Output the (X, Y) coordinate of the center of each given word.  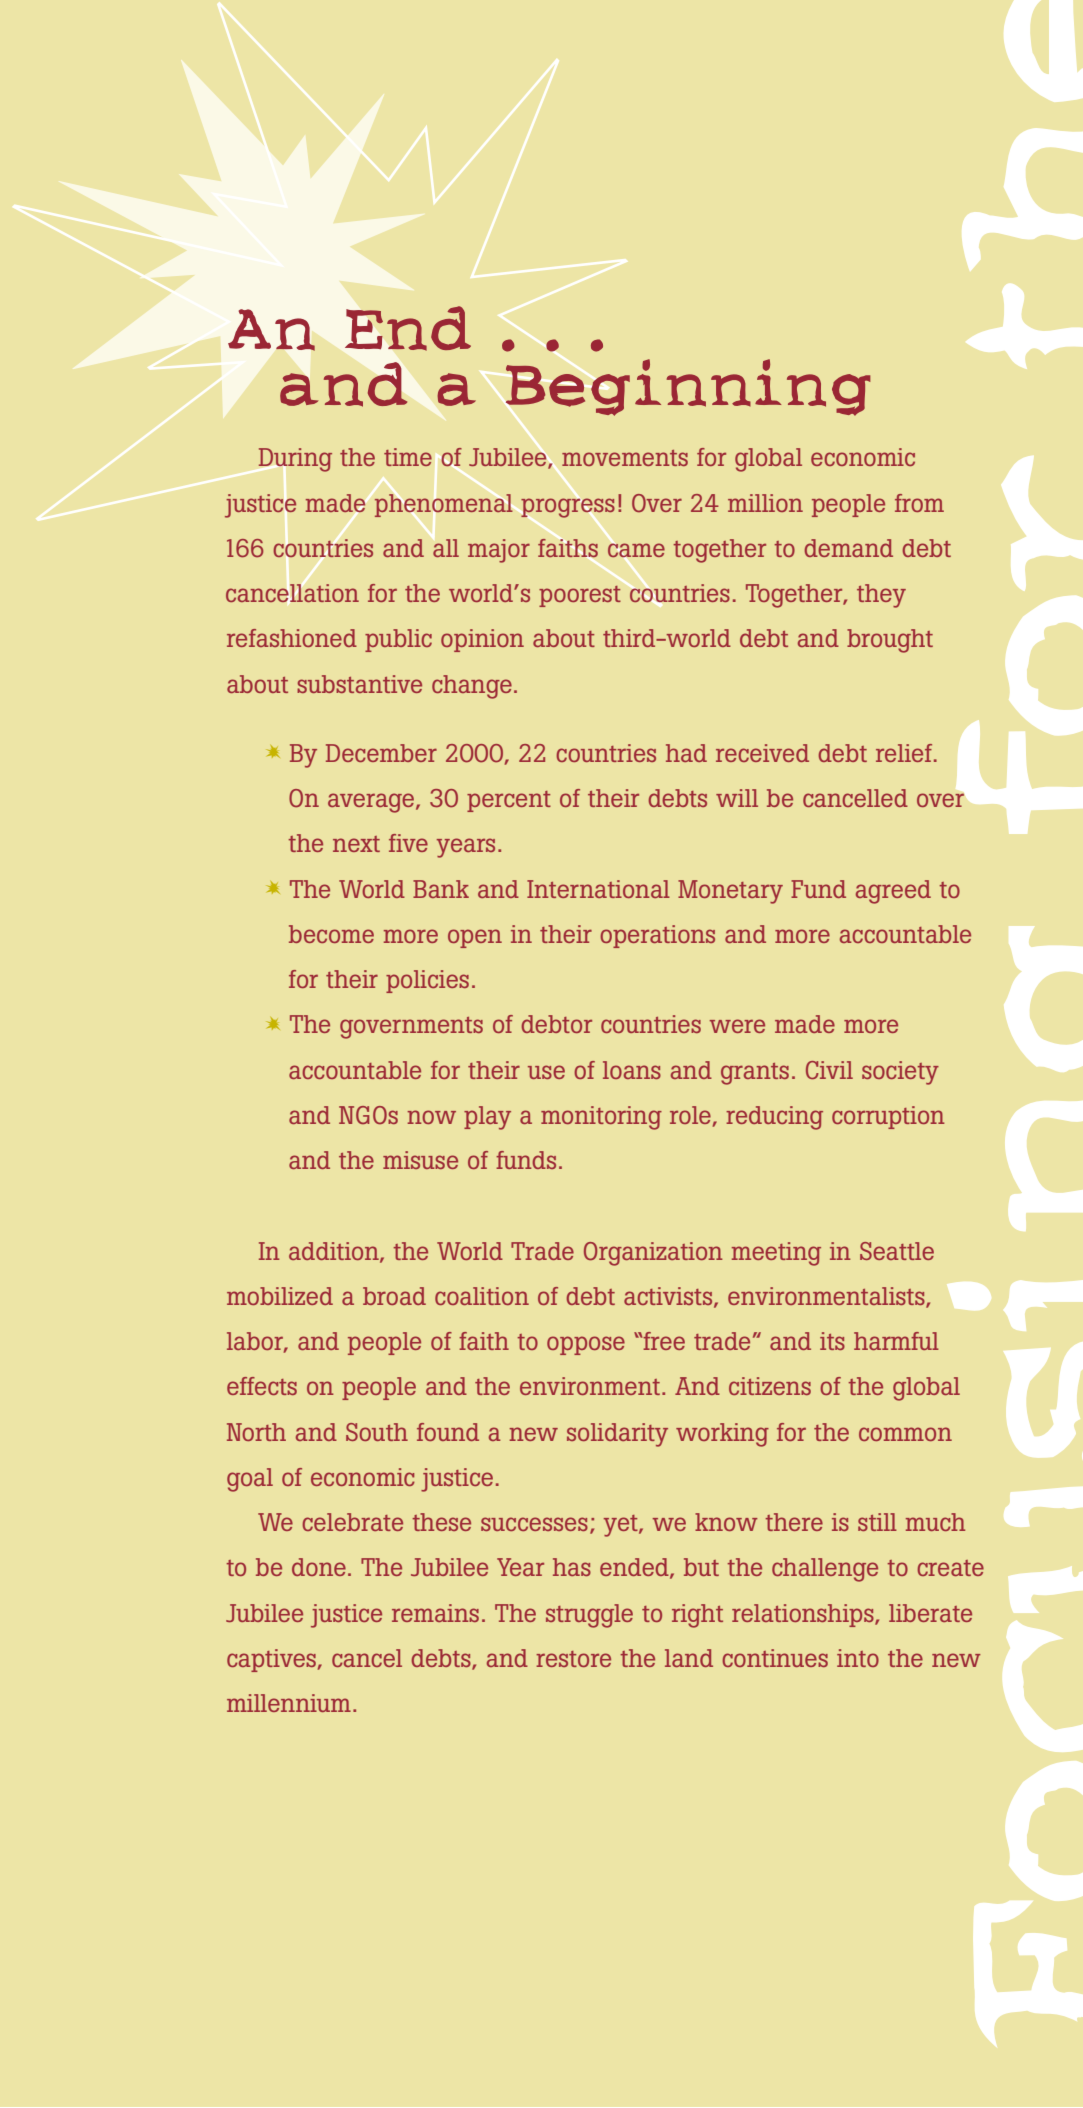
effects (262, 1386)
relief (905, 753)
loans (632, 1070)
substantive (359, 684)
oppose (586, 1345)
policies (427, 981)
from (919, 503)
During (295, 460)
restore (573, 1659)
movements (625, 458)
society (900, 1073)
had (686, 753)
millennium (289, 1703)
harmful (896, 1341)
